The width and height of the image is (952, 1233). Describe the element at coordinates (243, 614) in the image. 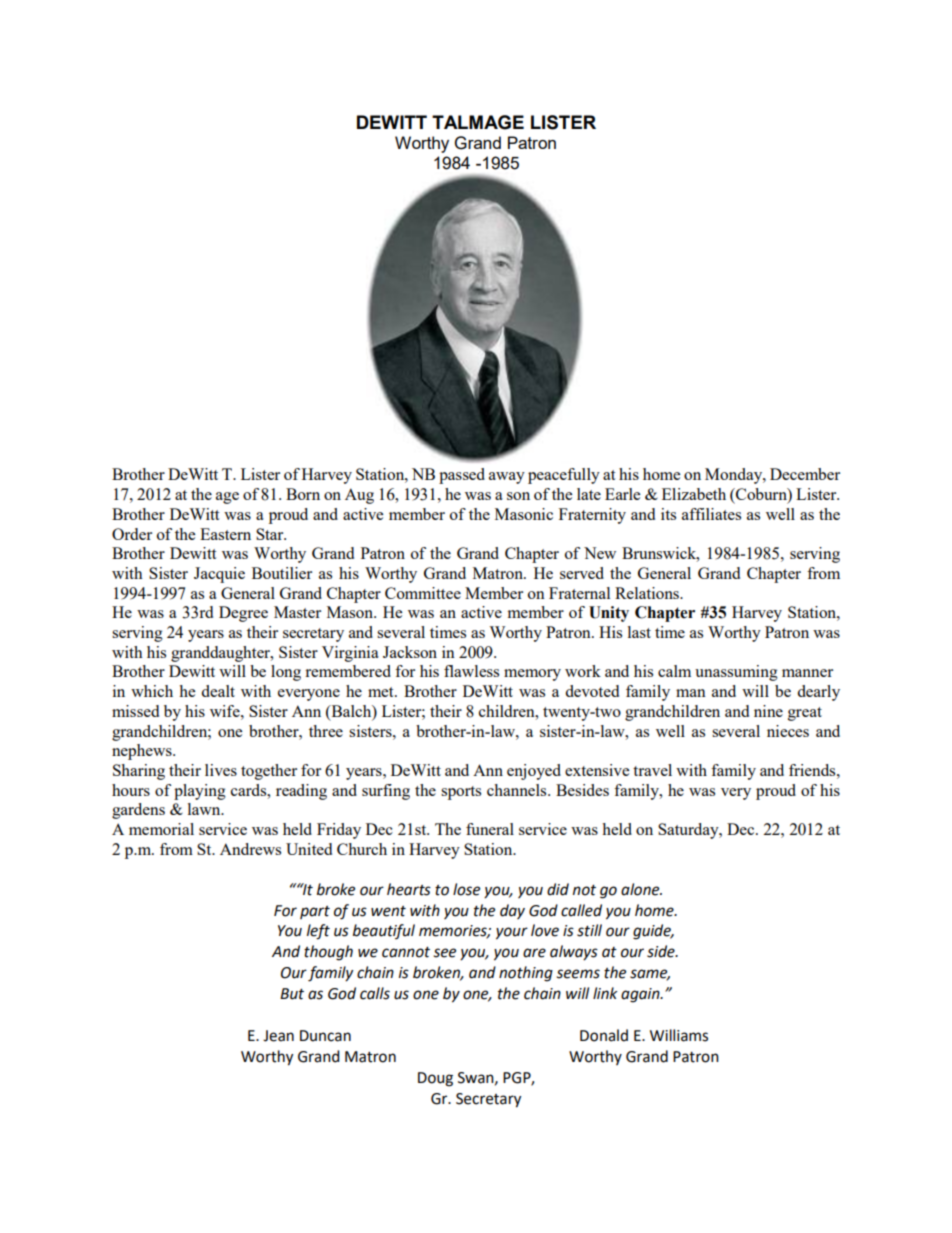

I see `Degree` at that location.
